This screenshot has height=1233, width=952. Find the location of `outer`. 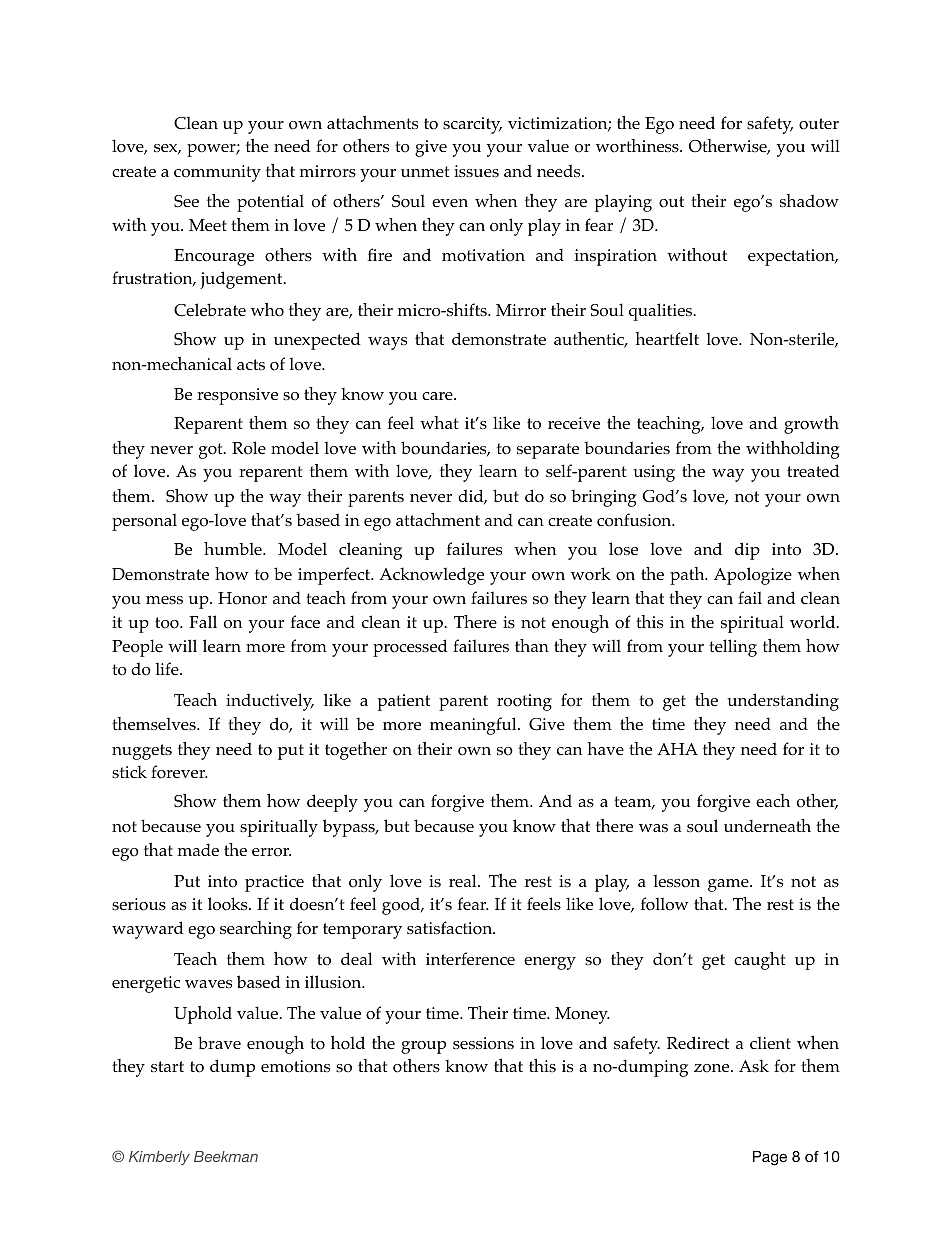

outer is located at coordinates (819, 124).
